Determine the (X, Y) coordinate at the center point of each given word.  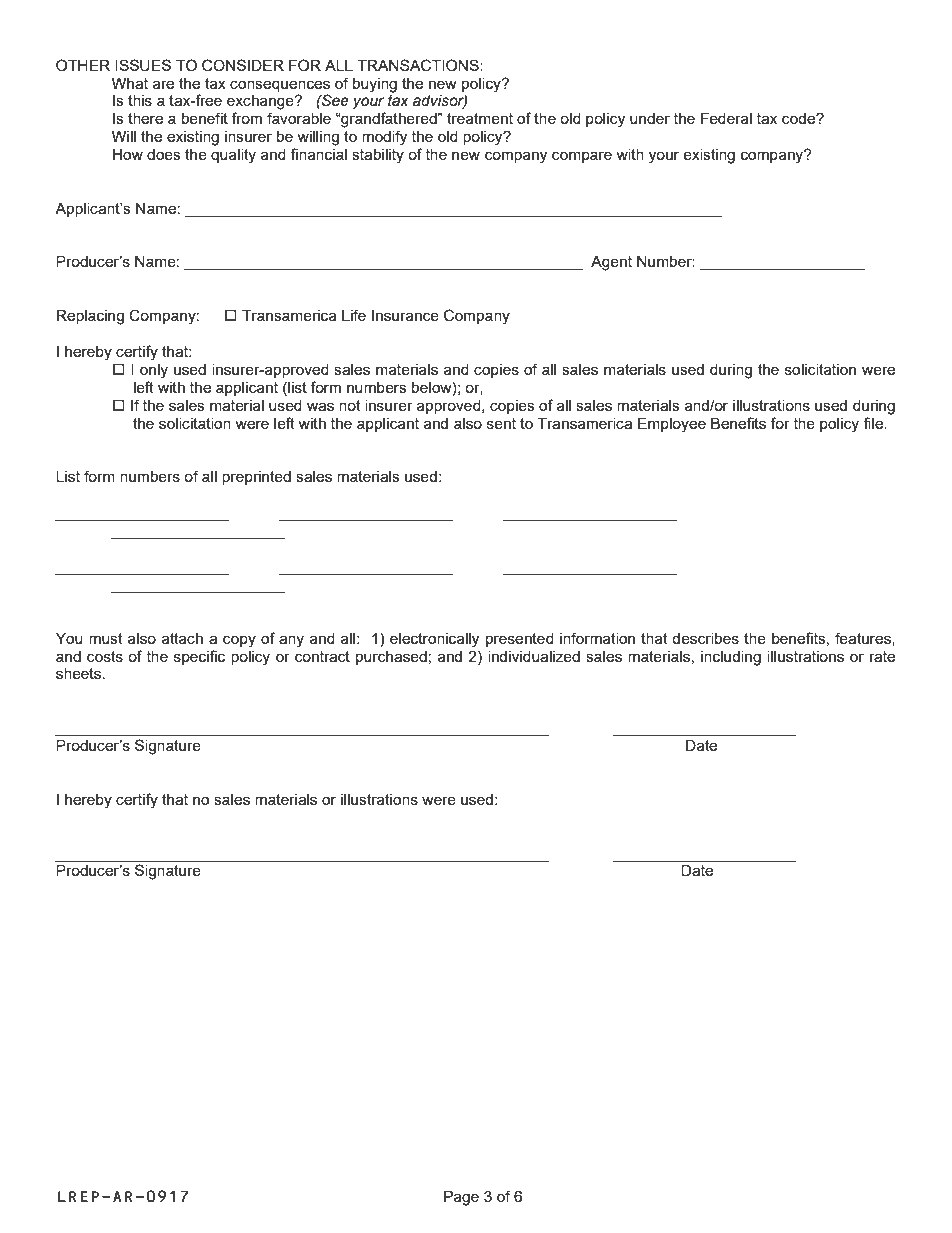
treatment (480, 118)
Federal (726, 118)
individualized (534, 656)
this (140, 100)
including (731, 658)
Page (461, 1198)
